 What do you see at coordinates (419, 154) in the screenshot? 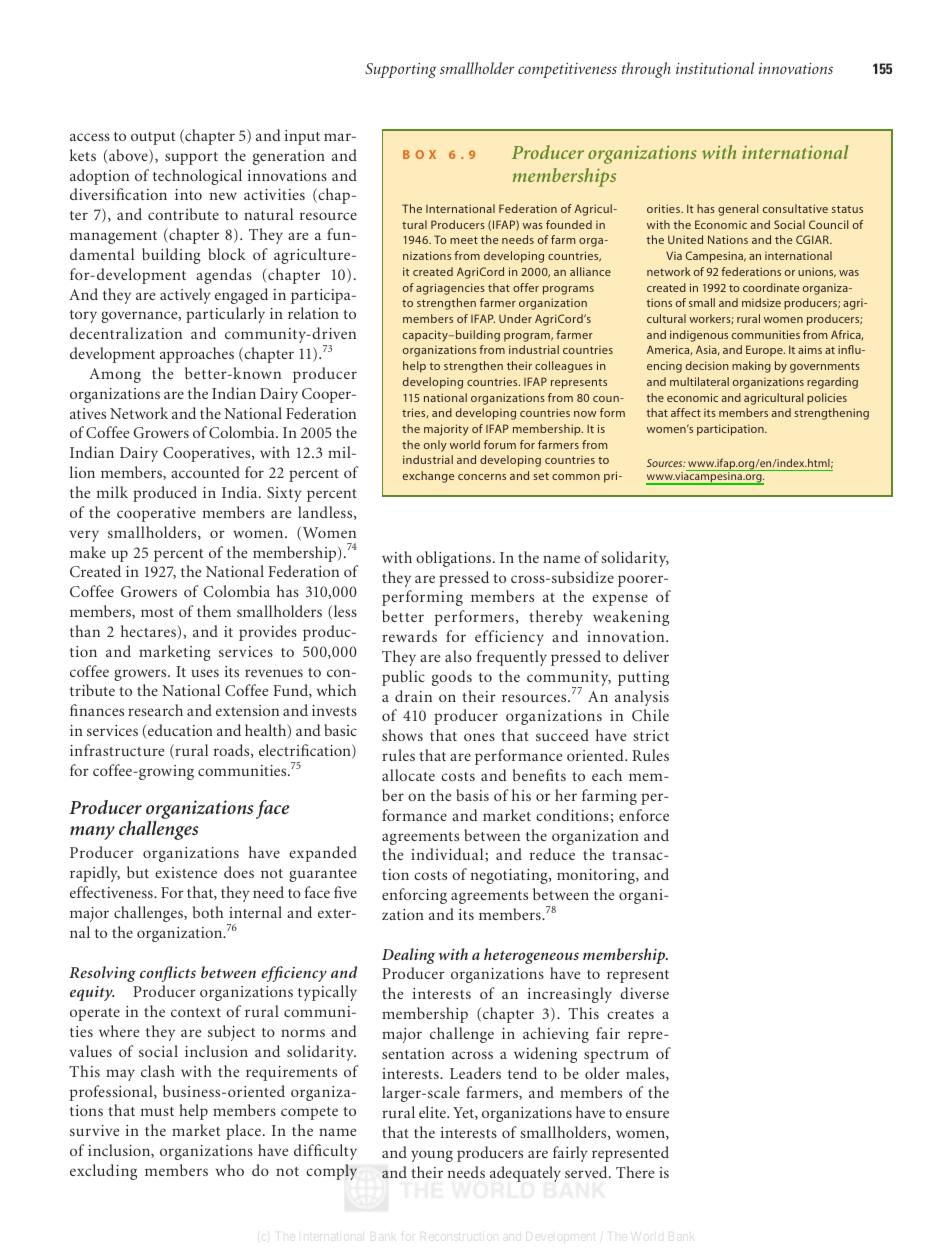
I see `BOX` at bounding box center [419, 154].
